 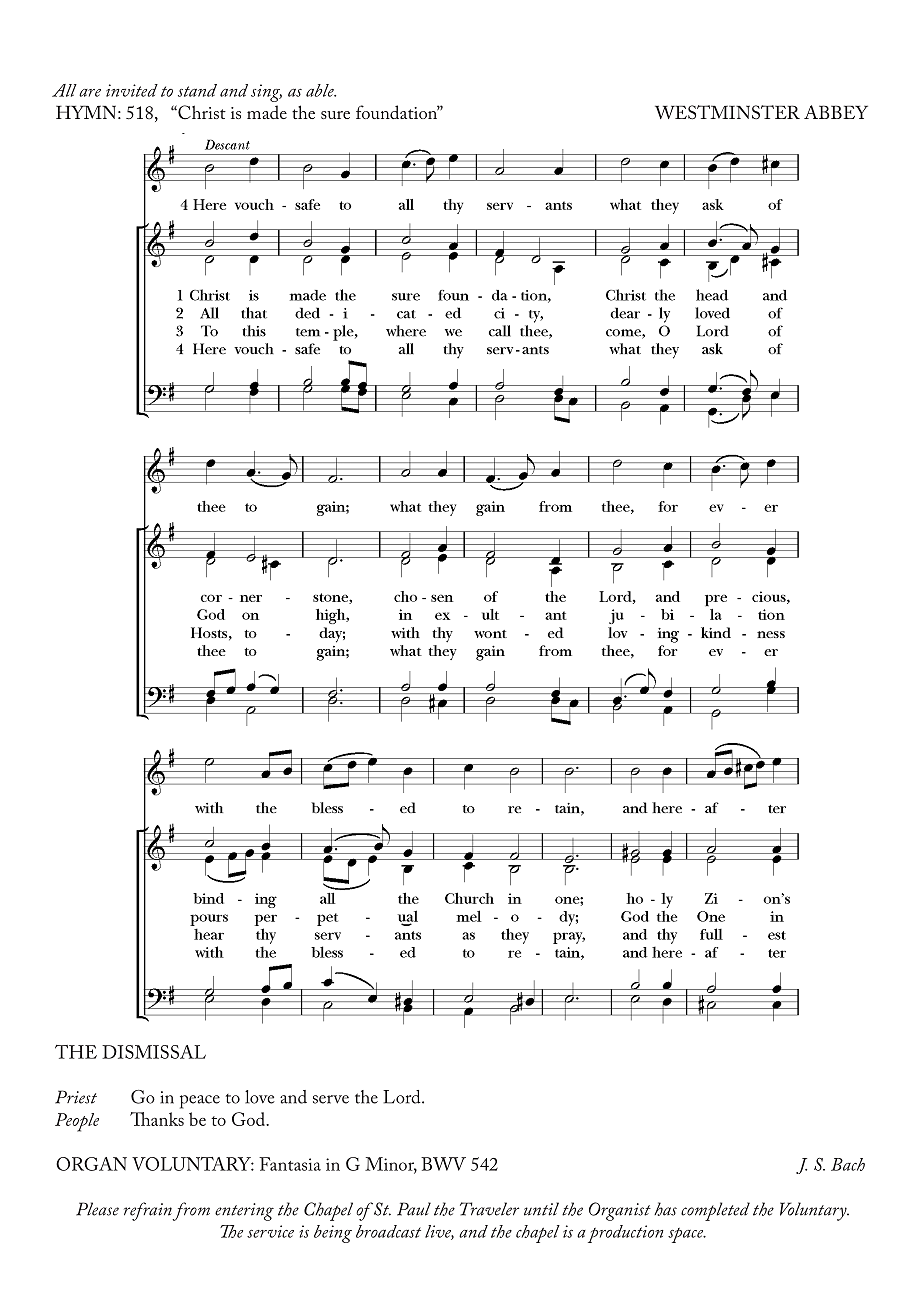 I want to click on invited, so click(x=132, y=90).
